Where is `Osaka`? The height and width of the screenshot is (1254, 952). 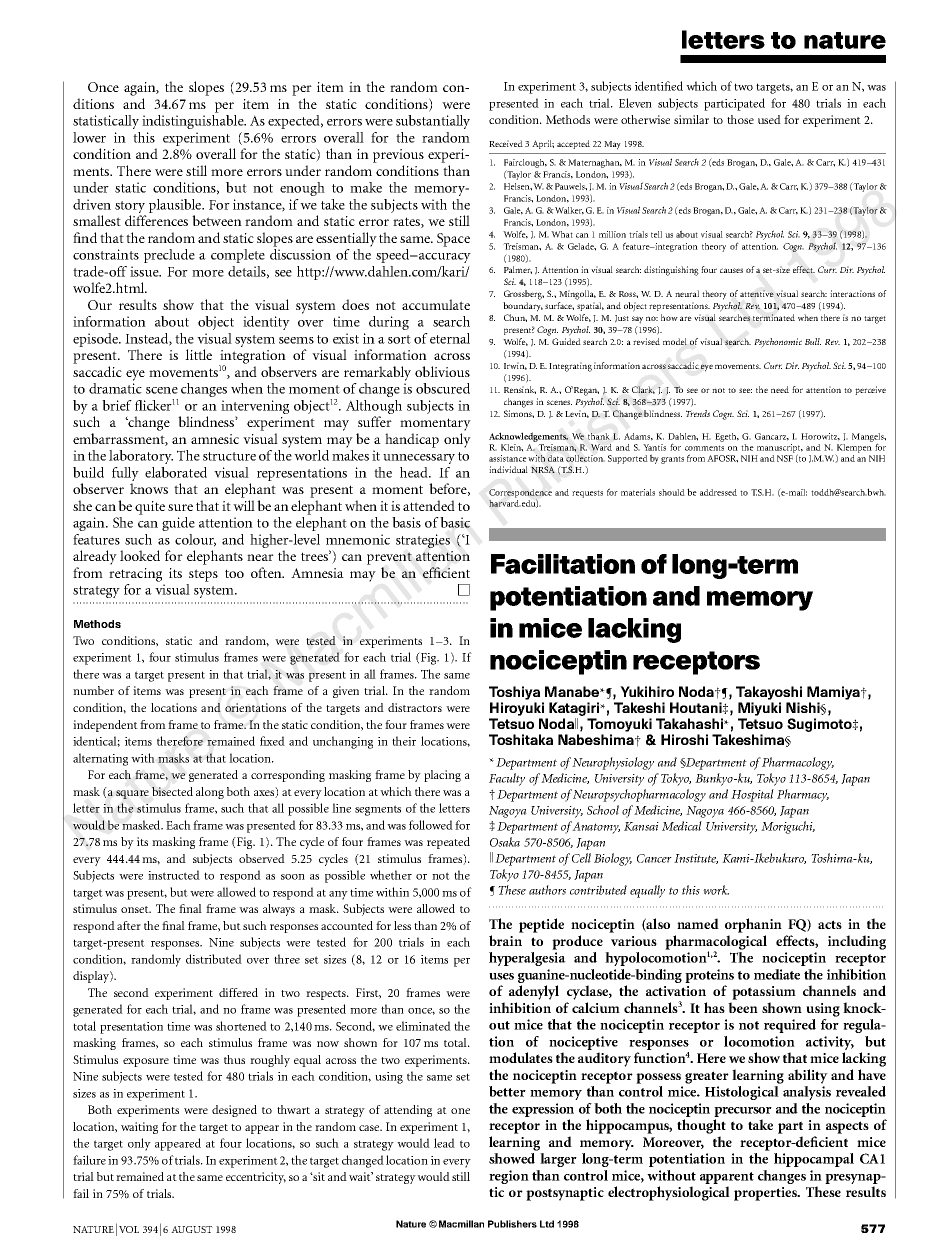
Osaka is located at coordinates (505, 842).
